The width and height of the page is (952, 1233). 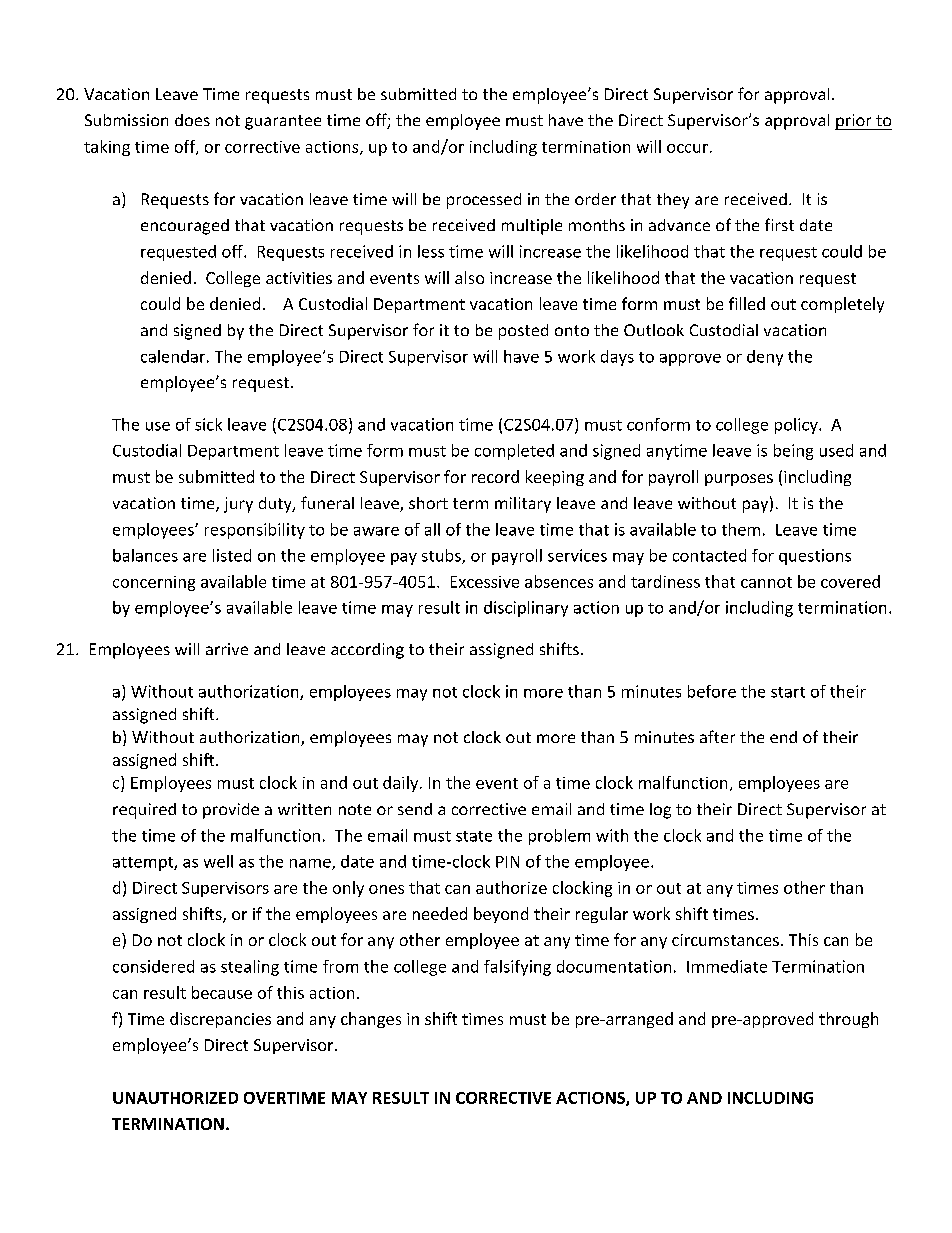 What do you see at coordinates (765, 358) in the page?
I see `deny` at bounding box center [765, 358].
